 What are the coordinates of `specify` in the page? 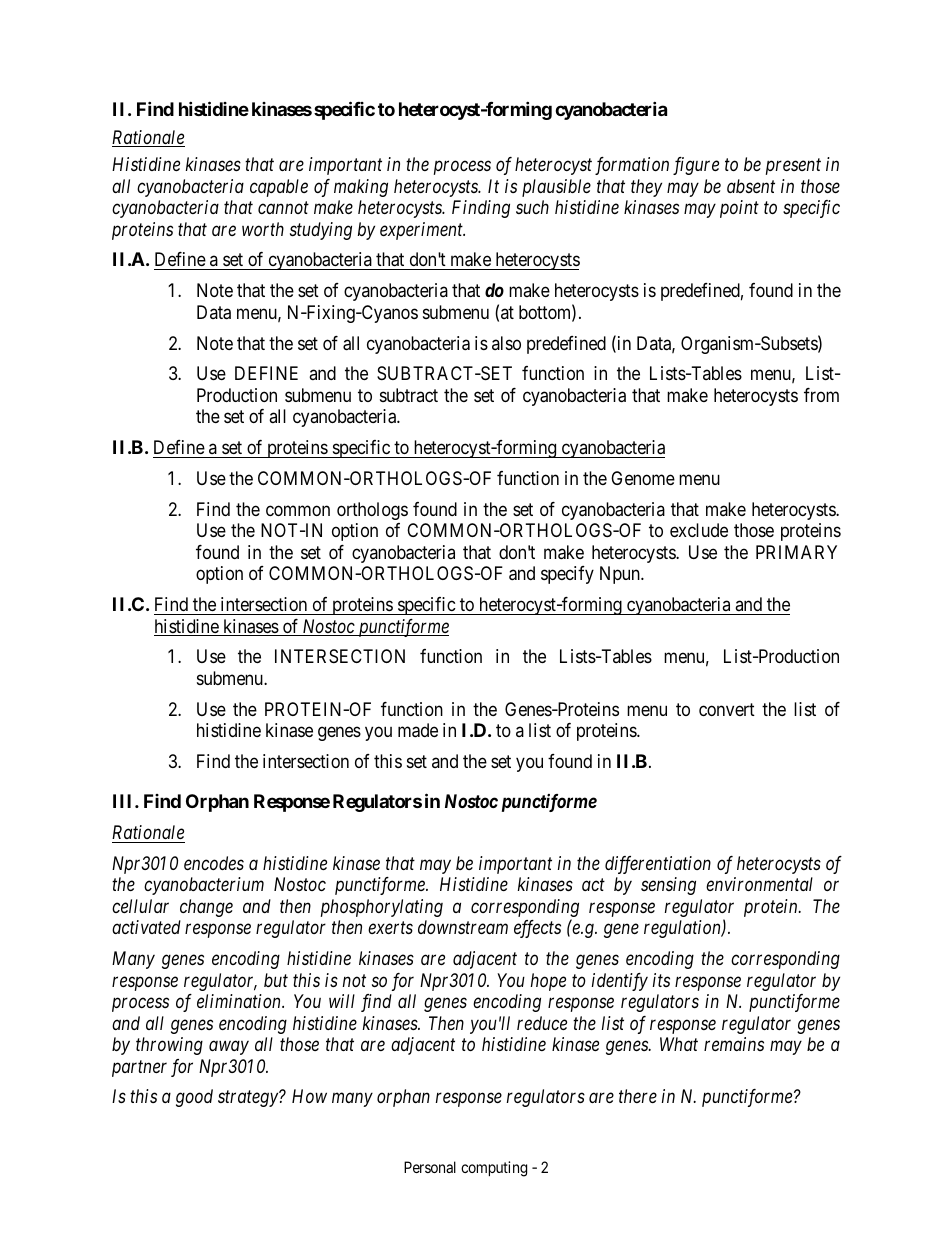 It's located at (567, 575).
